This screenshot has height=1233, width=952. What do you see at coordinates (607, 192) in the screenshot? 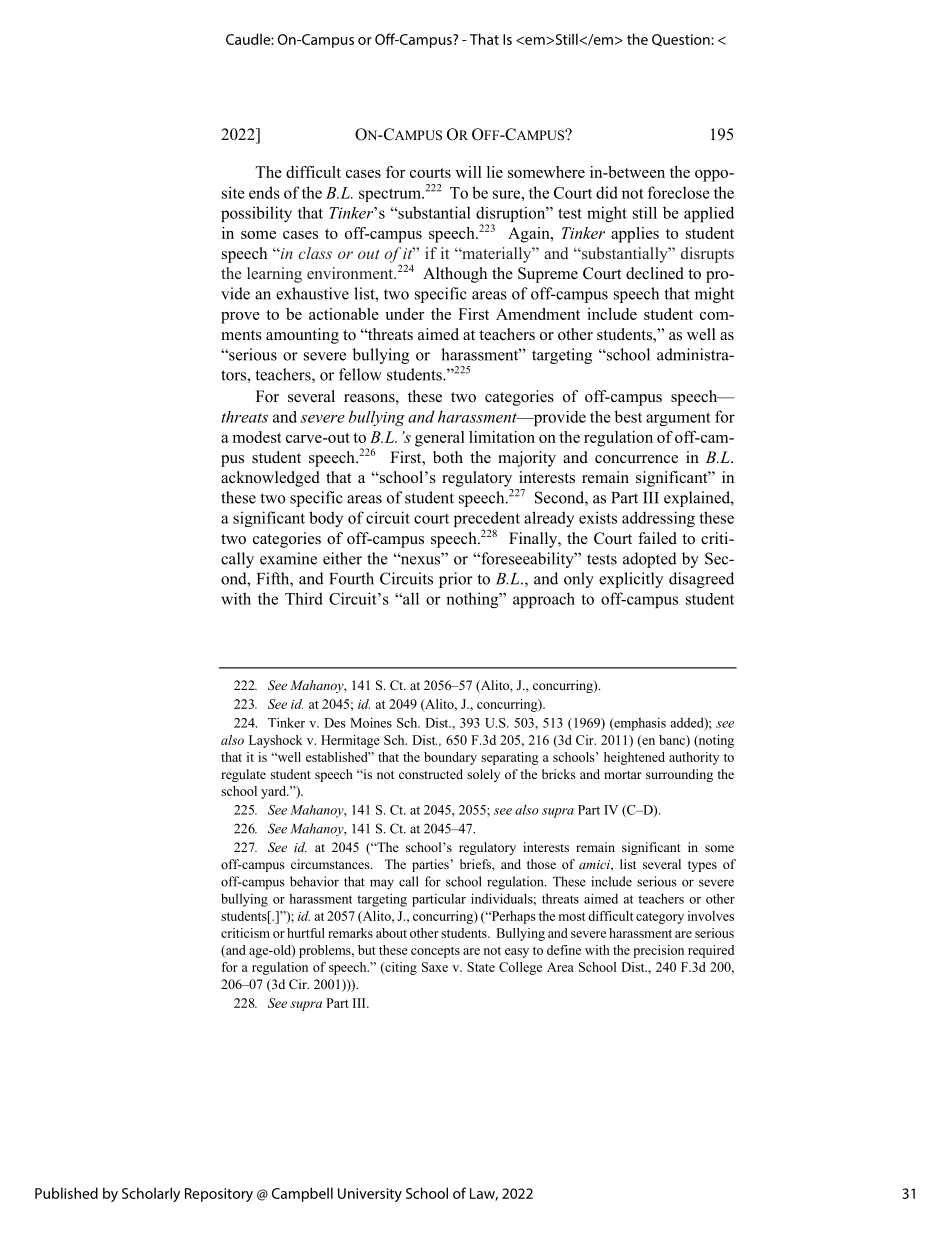
I see `did` at bounding box center [607, 192].
